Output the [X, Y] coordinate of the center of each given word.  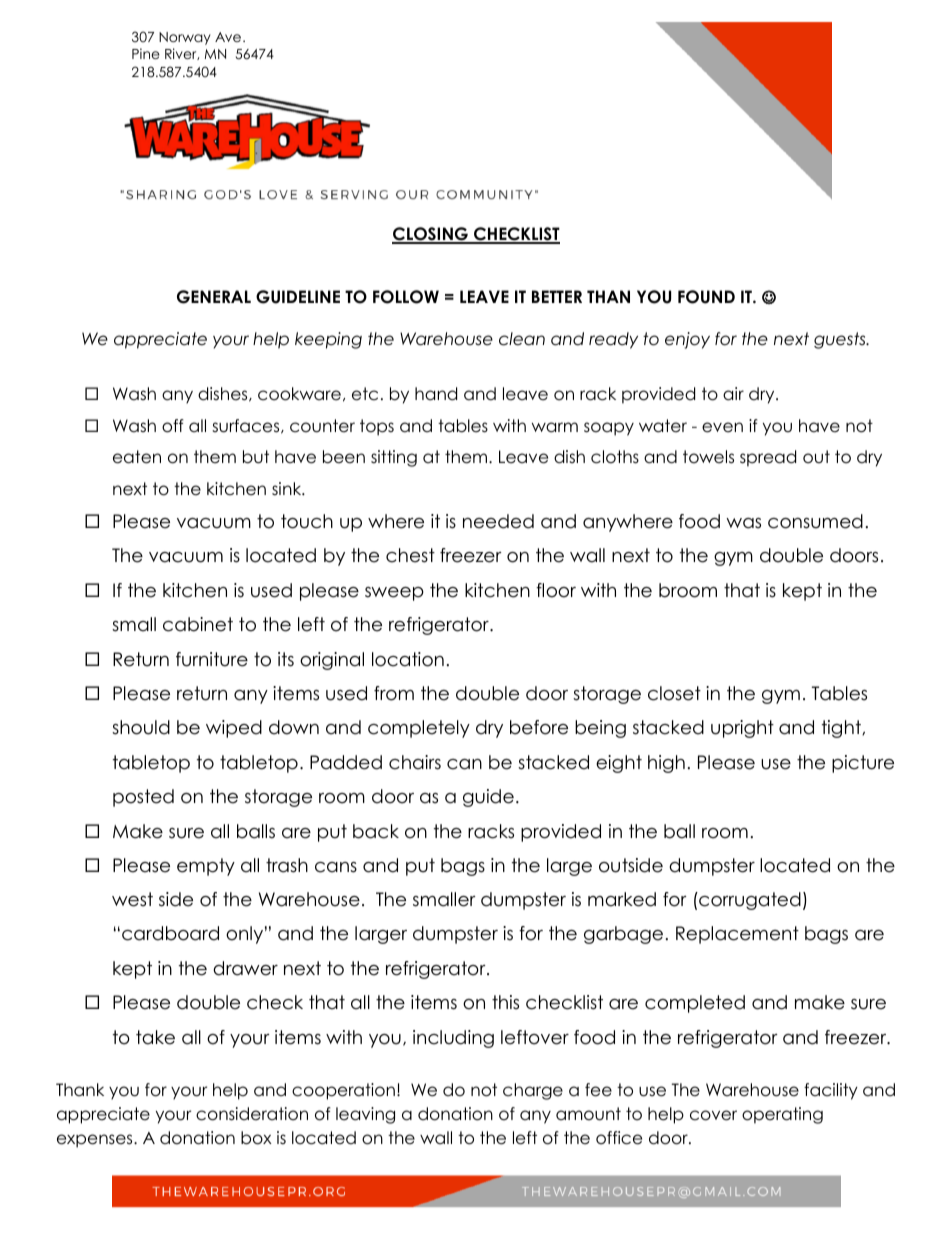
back [376, 831]
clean [522, 339]
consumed [815, 521]
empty [206, 867]
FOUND [706, 297]
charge [533, 1091]
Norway [185, 38]
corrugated [749, 901]
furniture [212, 659]
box [256, 1138]
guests [841, 340]
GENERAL [214, 297]
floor [556, 590]
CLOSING [431, 235]
